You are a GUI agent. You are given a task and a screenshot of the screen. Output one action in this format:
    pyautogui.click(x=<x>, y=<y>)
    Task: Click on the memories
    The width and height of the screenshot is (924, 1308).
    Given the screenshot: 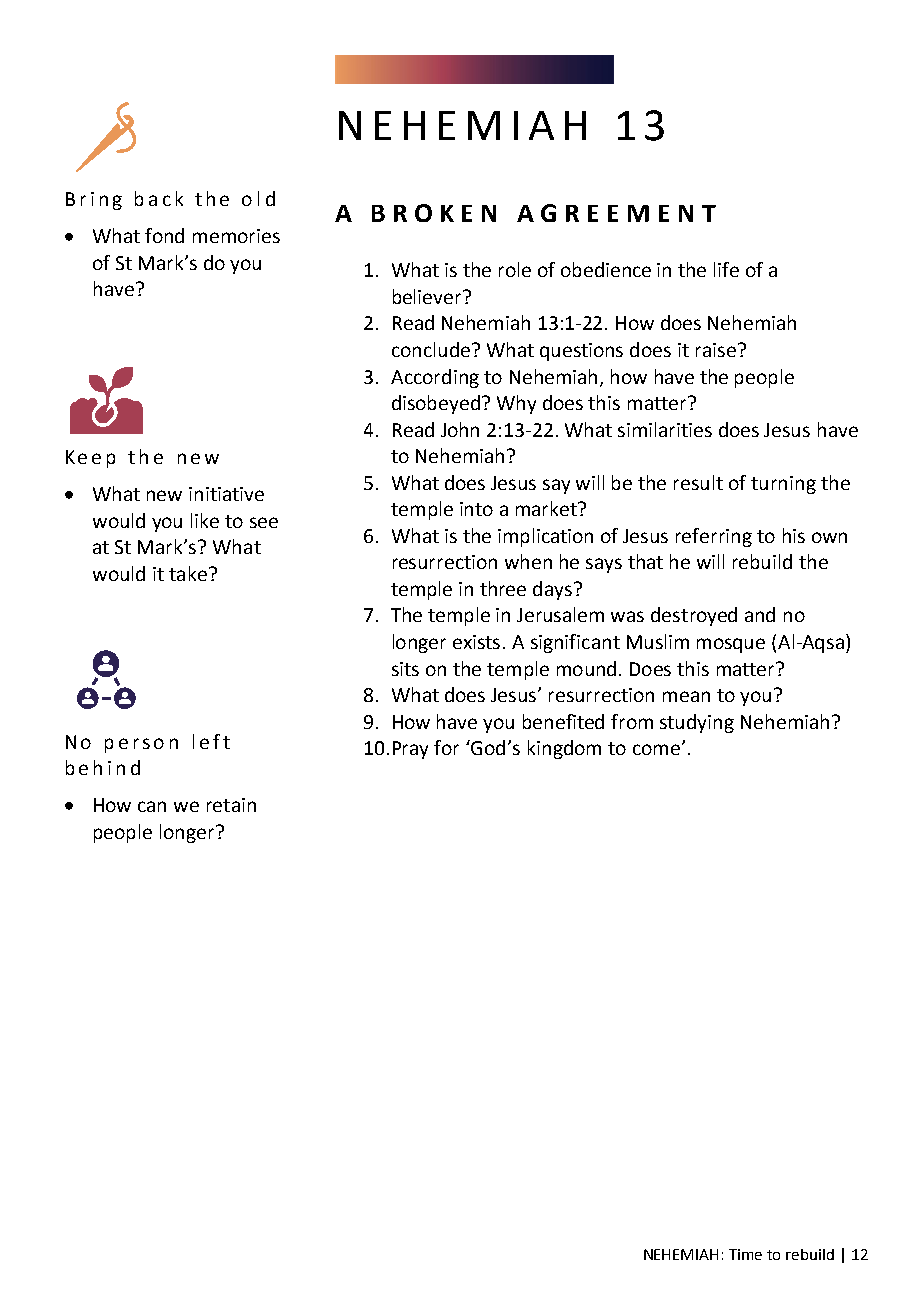 What is the action you would take?
    pyautogui.click(x=236, y=236)
